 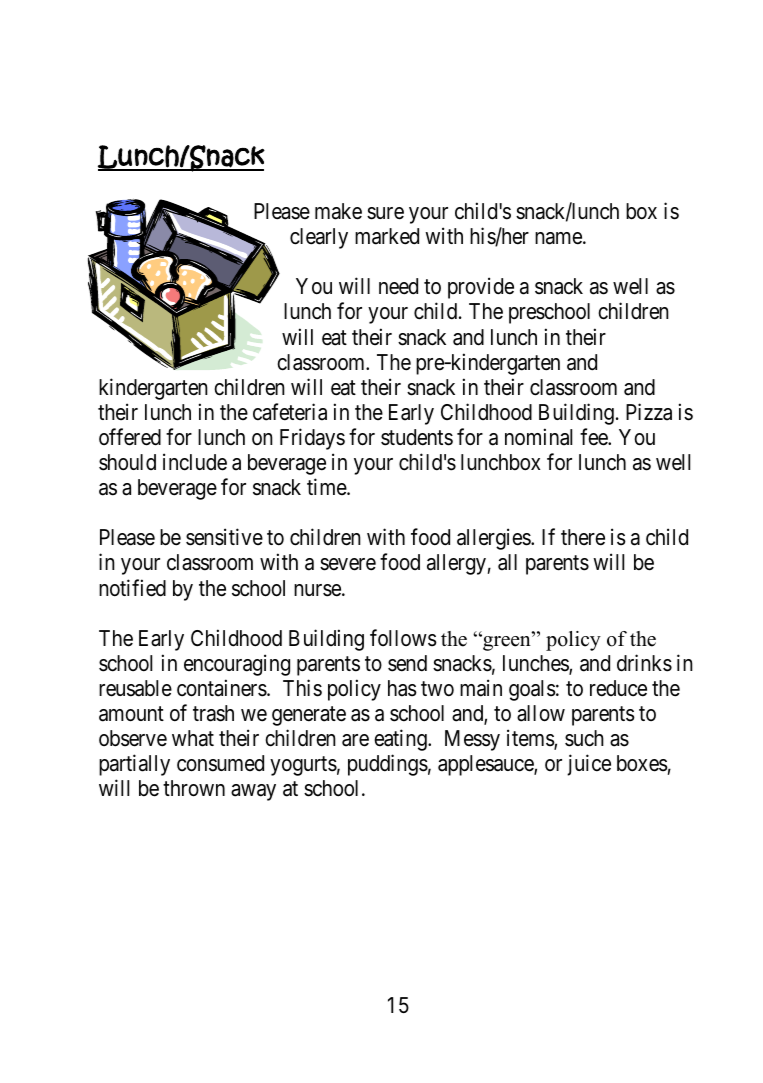 What do you see at coordinates (290, 412) in the document?
I see `cafeteria` at bounding box center [290, 412].
